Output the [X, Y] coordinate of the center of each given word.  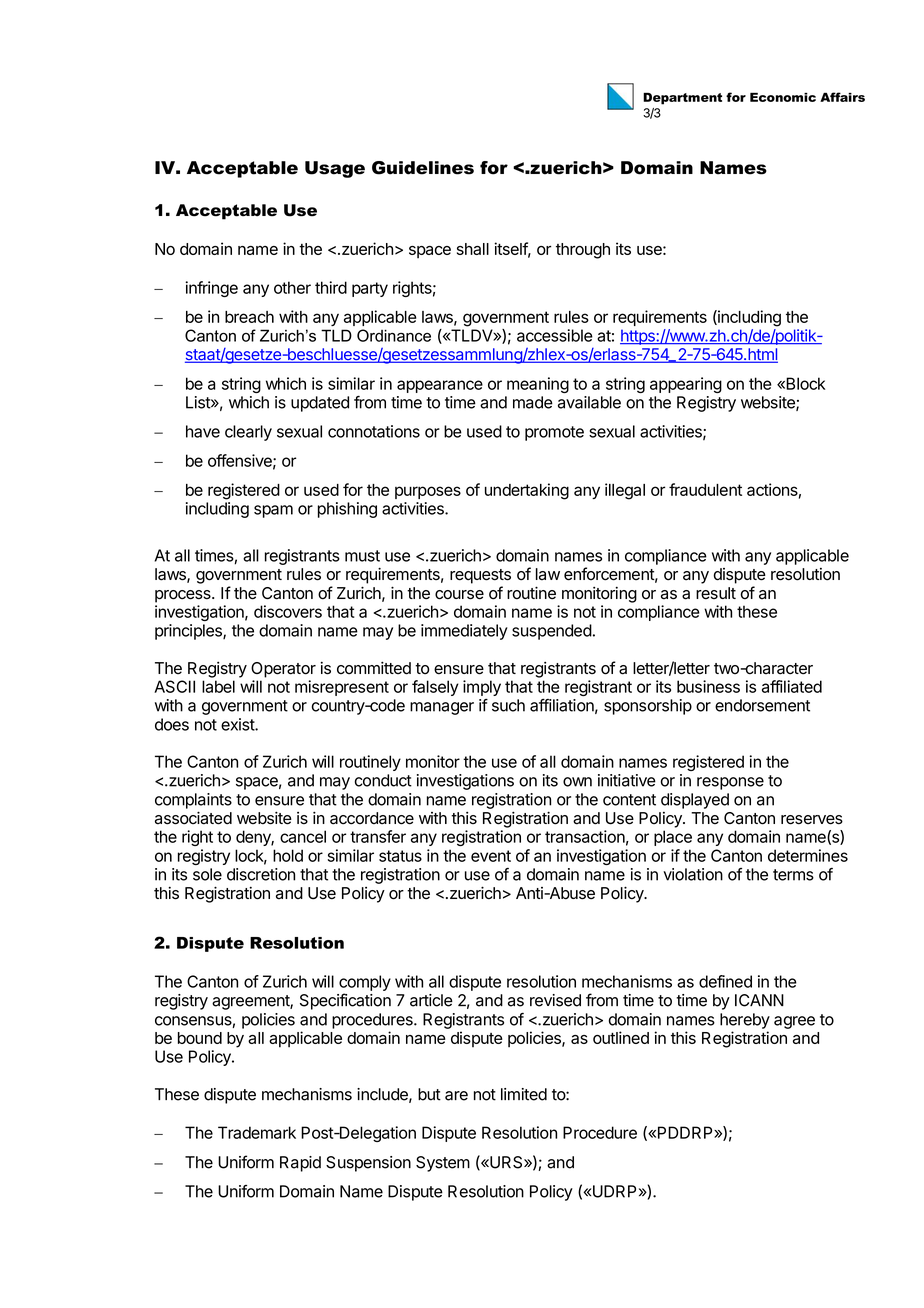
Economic [783, 97]
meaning [538, 385]
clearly [248, 433]
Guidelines [423, 168]
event [491, 856]
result [716, 593]
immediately [464, 632]
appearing [686, 385]
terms [793, 875]
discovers [288, 611]
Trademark [257, 1132]
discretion [261, 874]
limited [524, 1094]
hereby [745, 1021]
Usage [335, 169]
